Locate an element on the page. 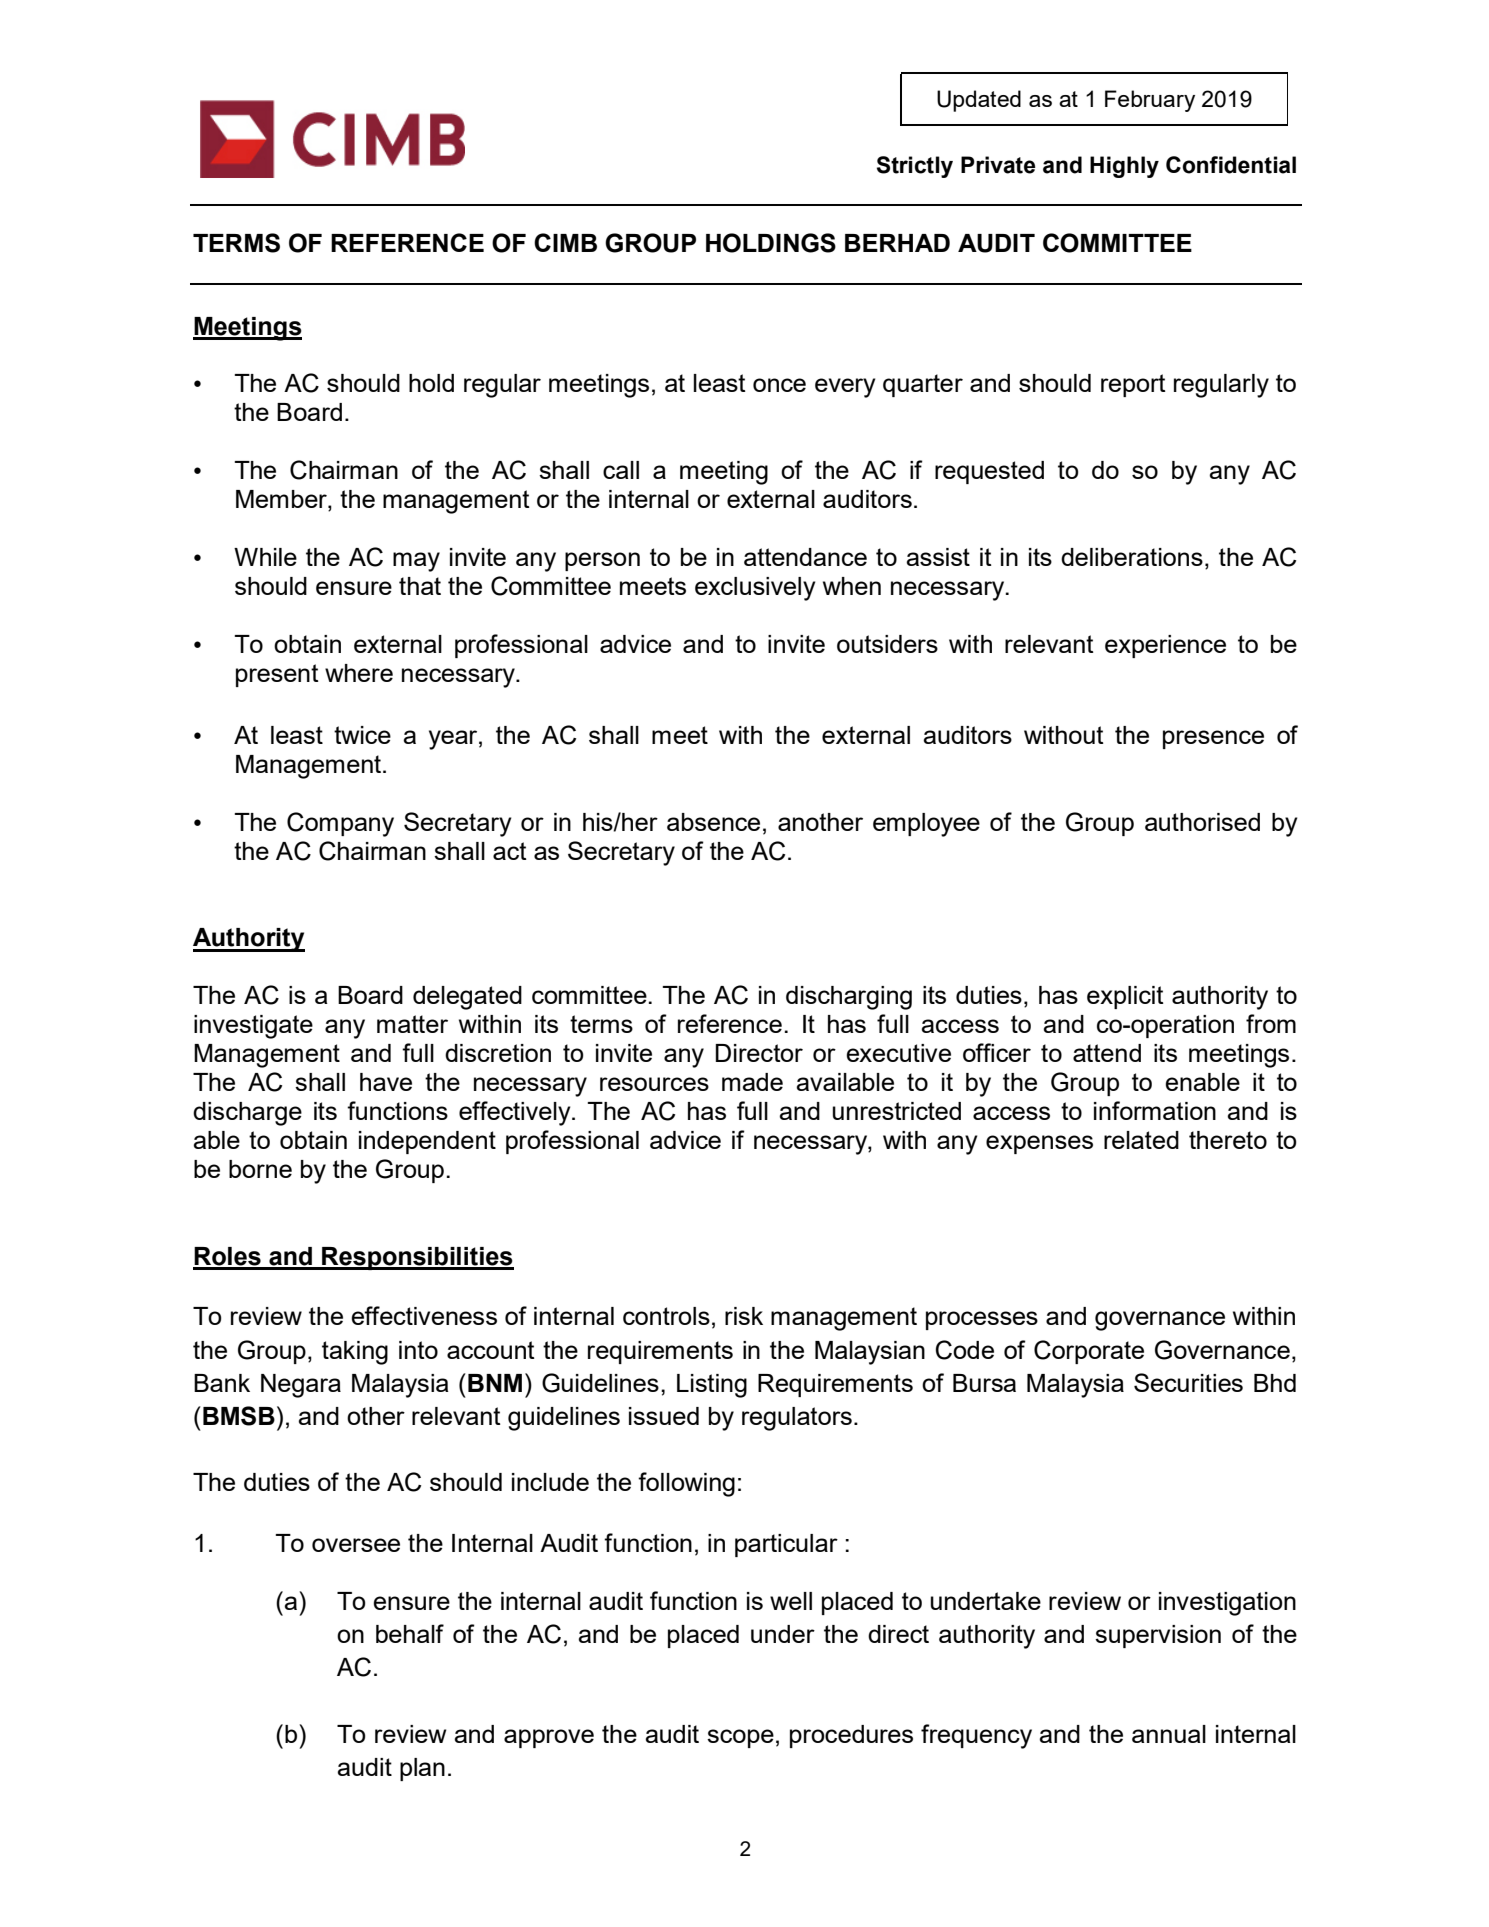 Image resolution: width=1489 pixels, height=1927 pixels. borne is located at coordinates (260, 1169).
